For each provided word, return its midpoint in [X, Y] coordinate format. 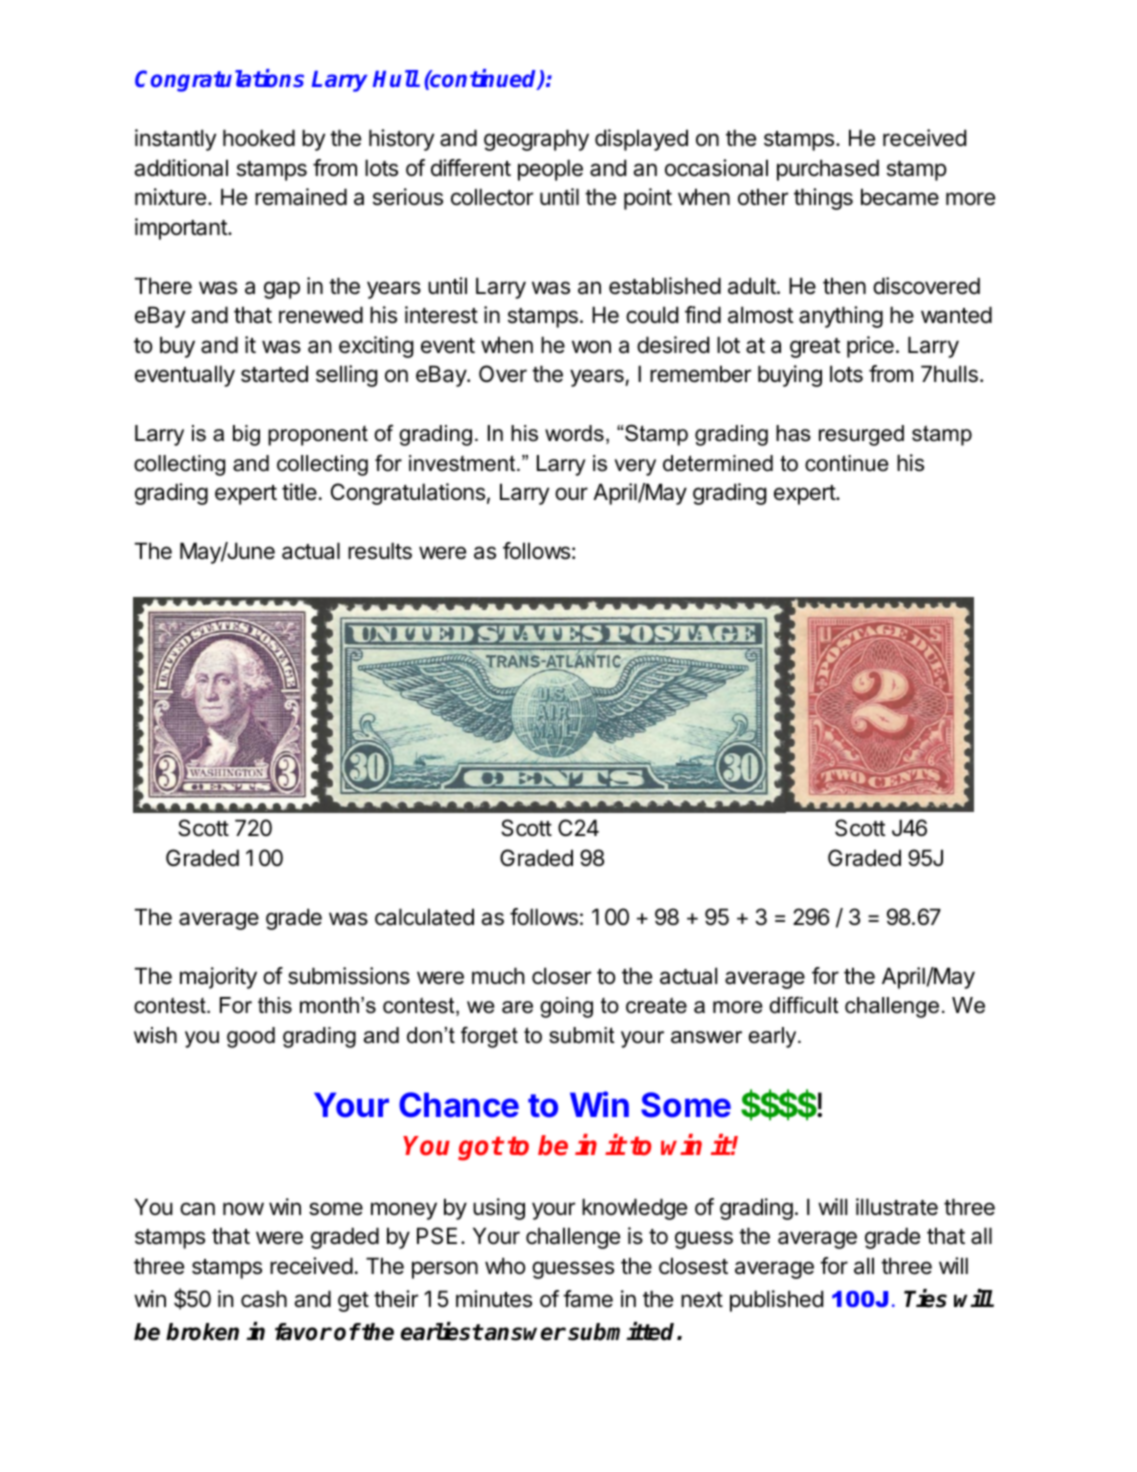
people [550, 170]
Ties [925, 1298]
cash [264, 1299]
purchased [828, 170]
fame [588, 1299]
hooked [259, 138]
